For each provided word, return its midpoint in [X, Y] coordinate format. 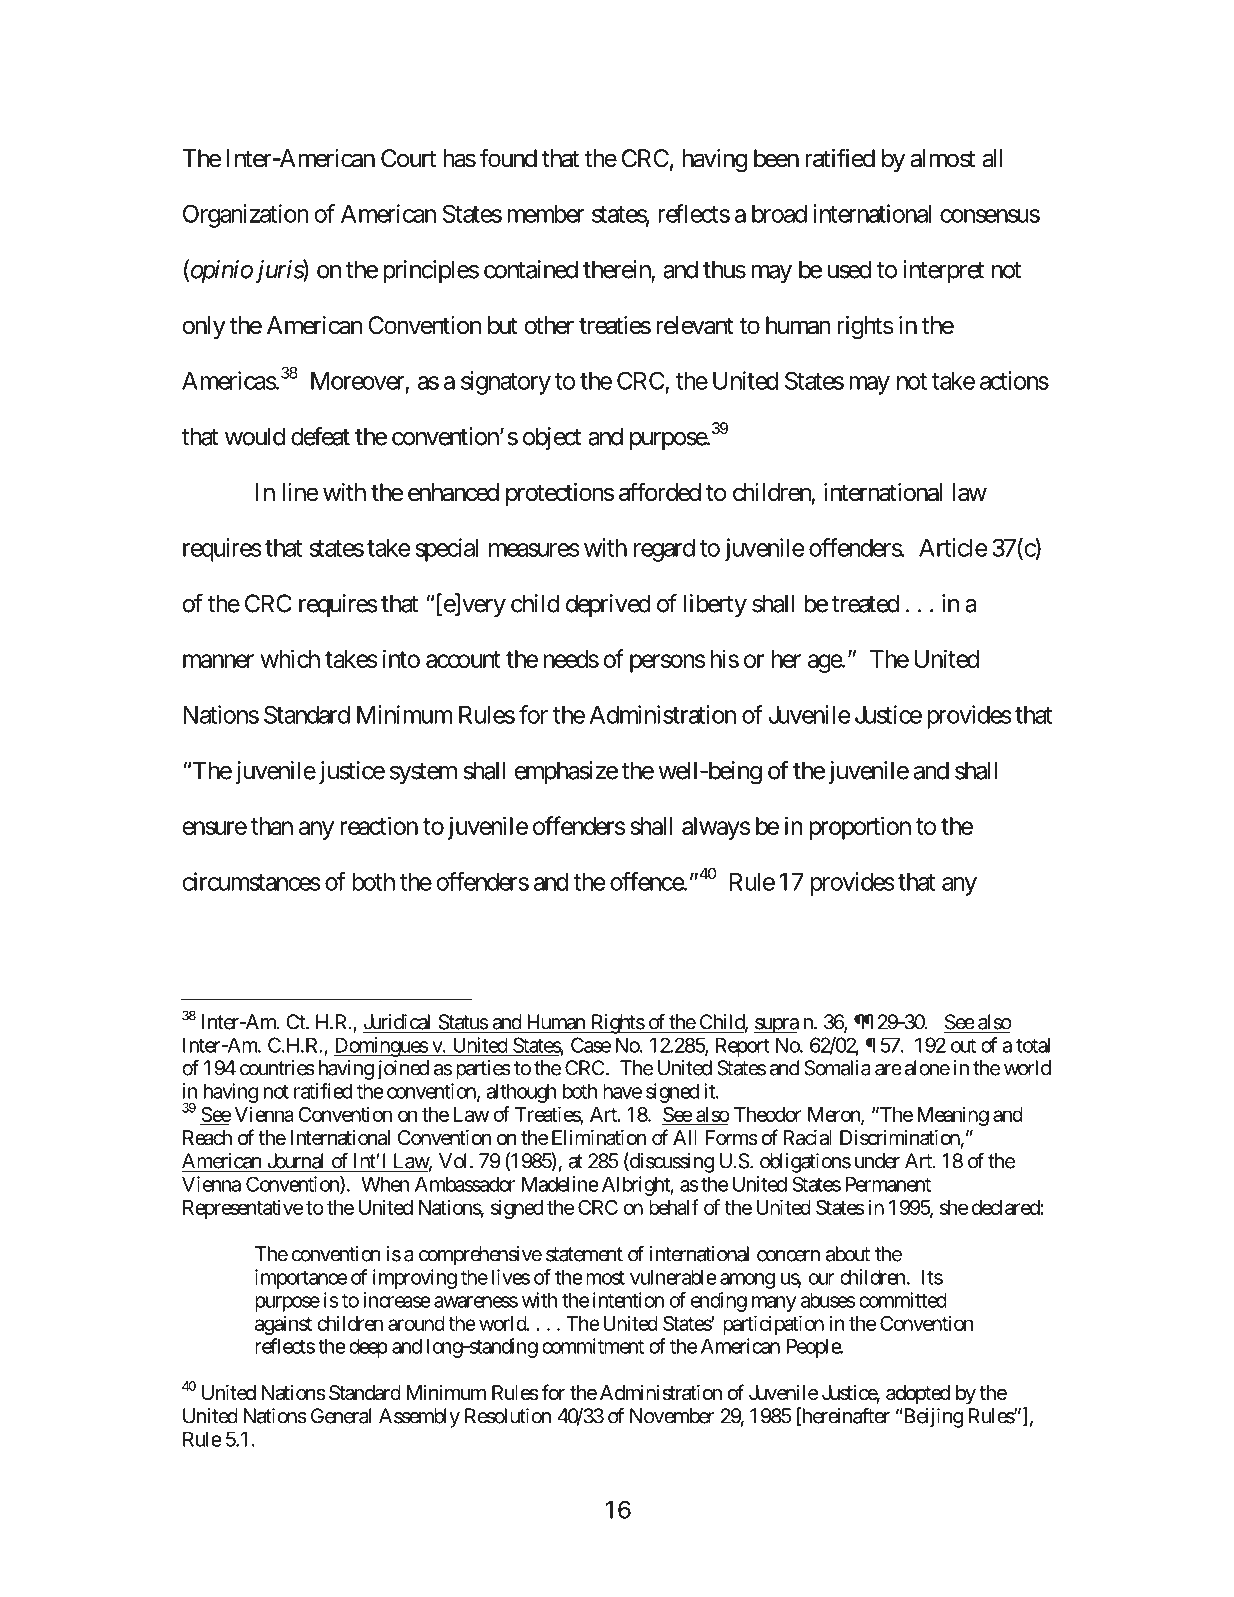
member [546, 214]
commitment [593, 1346]
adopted [918, 1394]
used [849, 269]
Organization [246, 216]
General [341, 1416]
